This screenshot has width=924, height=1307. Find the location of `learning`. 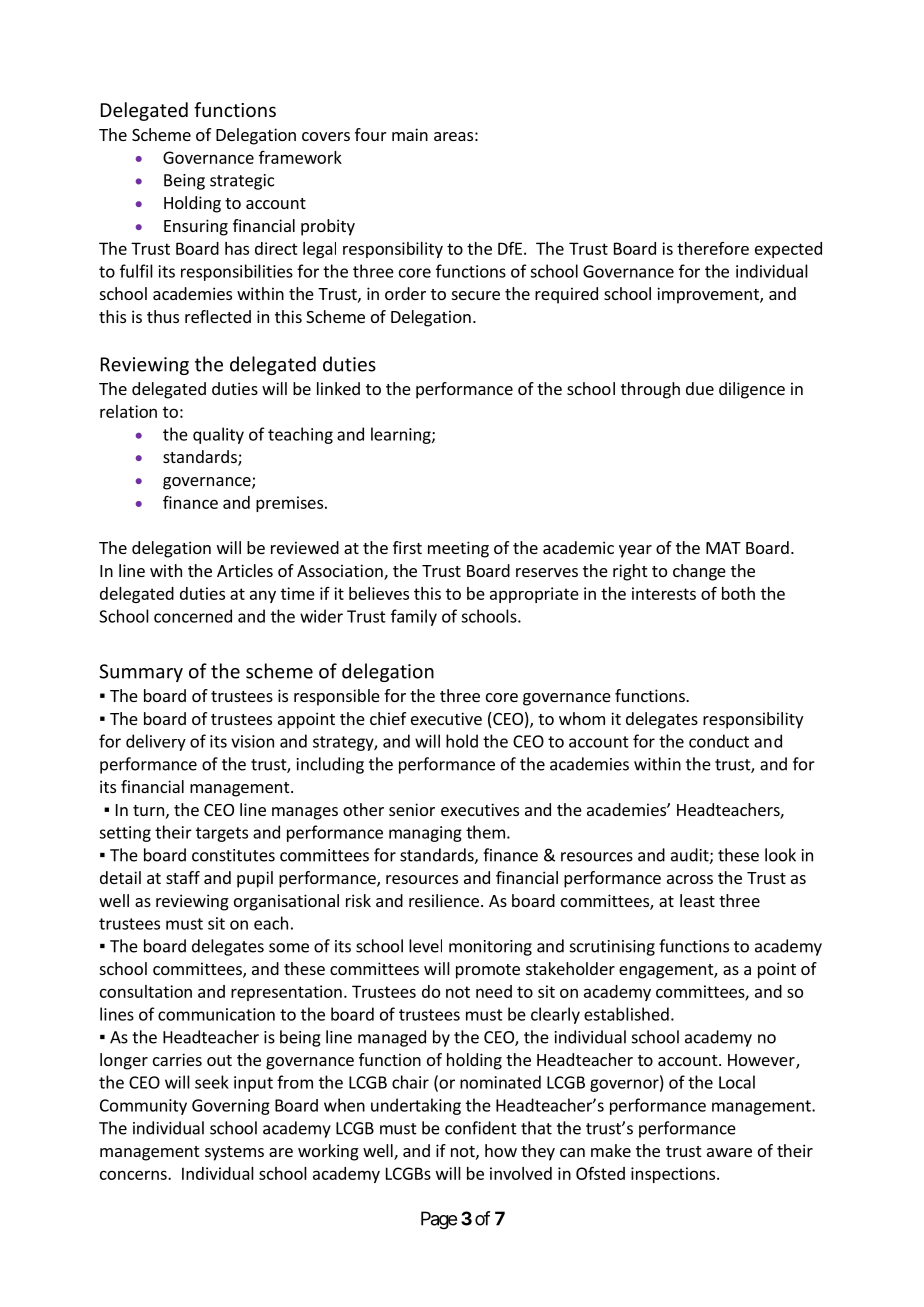

learning is located at coordinates (402, 435).
